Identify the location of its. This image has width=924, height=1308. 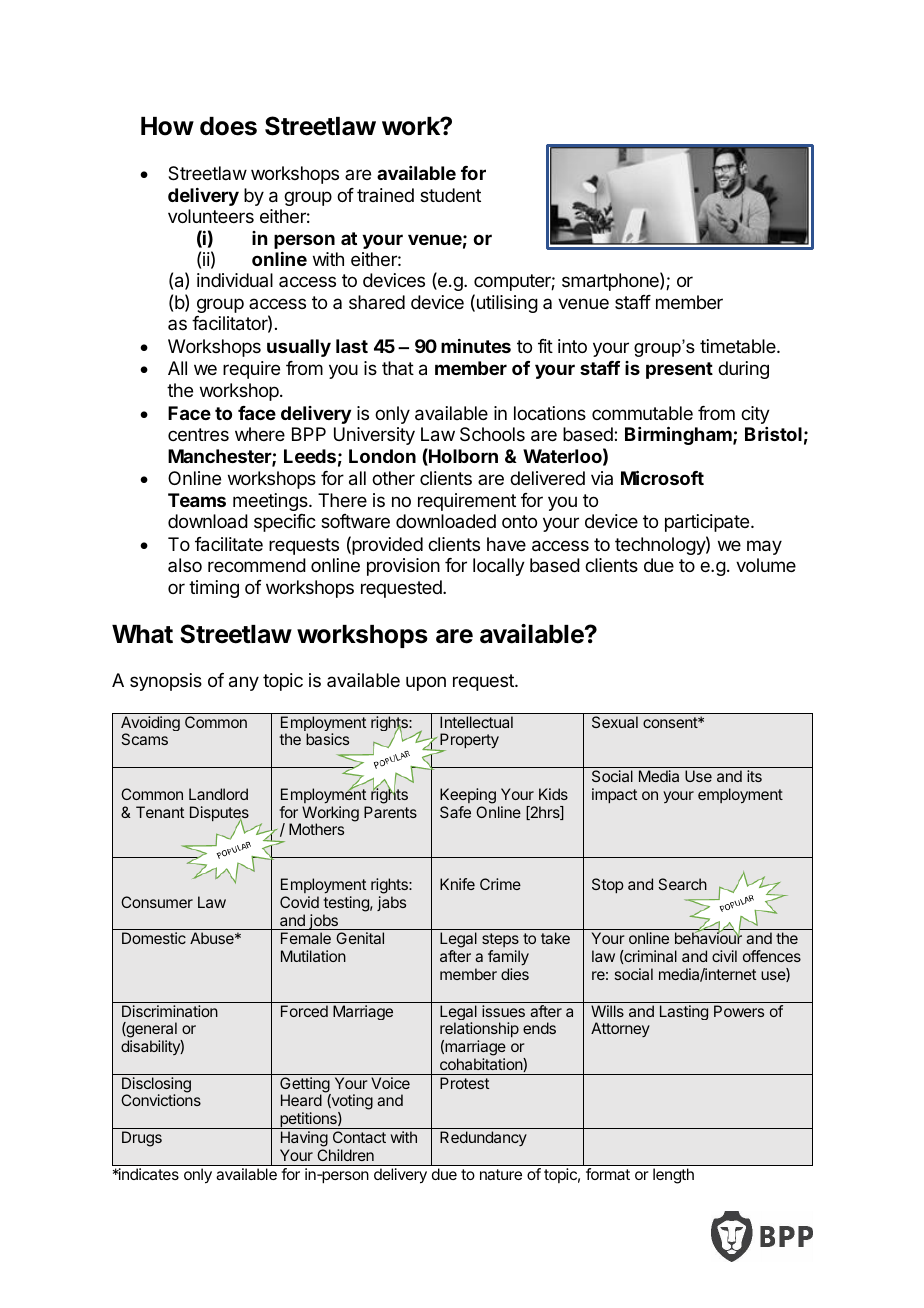
(754, 776).
